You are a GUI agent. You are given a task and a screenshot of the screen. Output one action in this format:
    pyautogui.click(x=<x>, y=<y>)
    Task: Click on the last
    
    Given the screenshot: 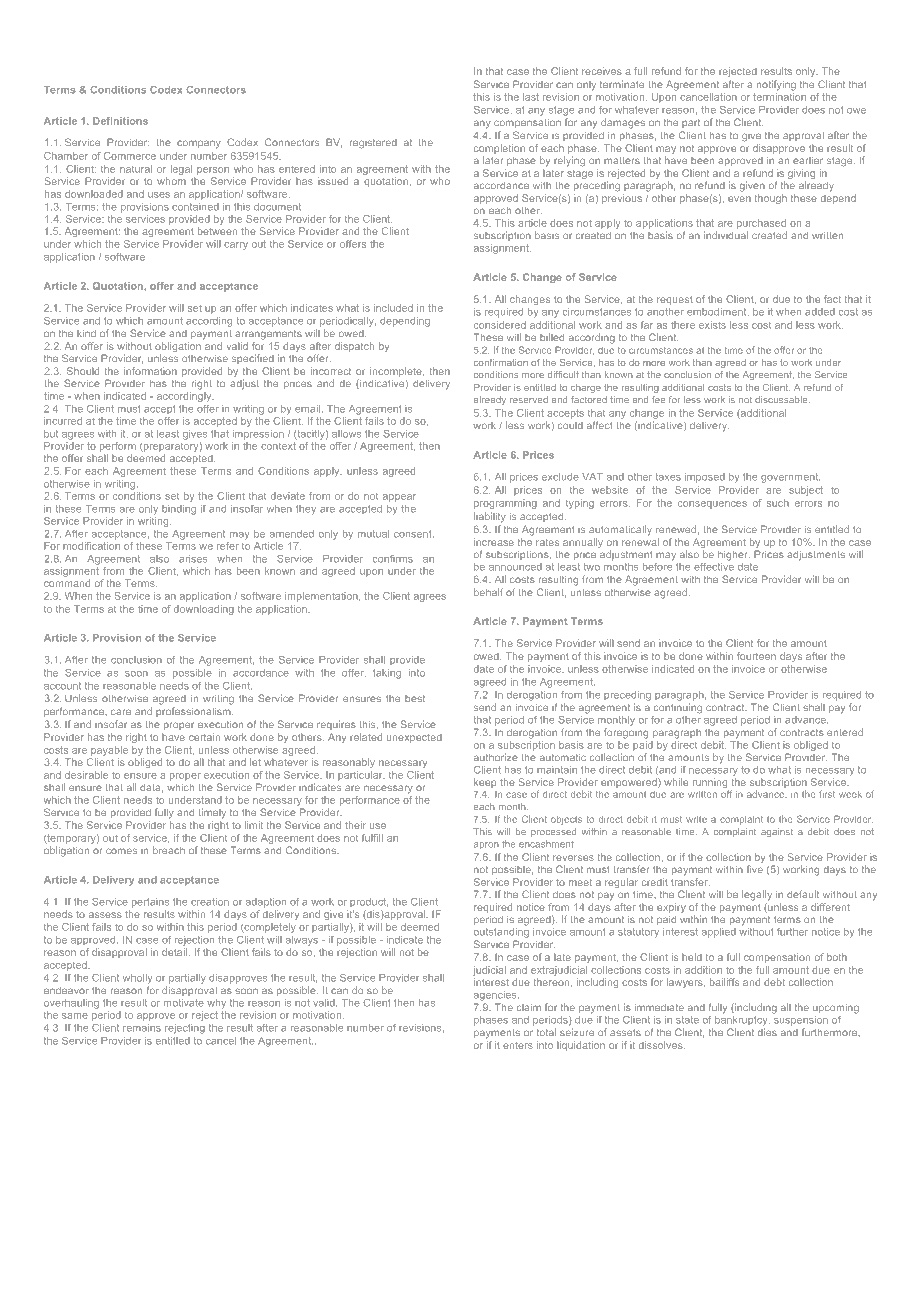 What is the action you would take?
    pyautogui.click(x=531, y=97)
